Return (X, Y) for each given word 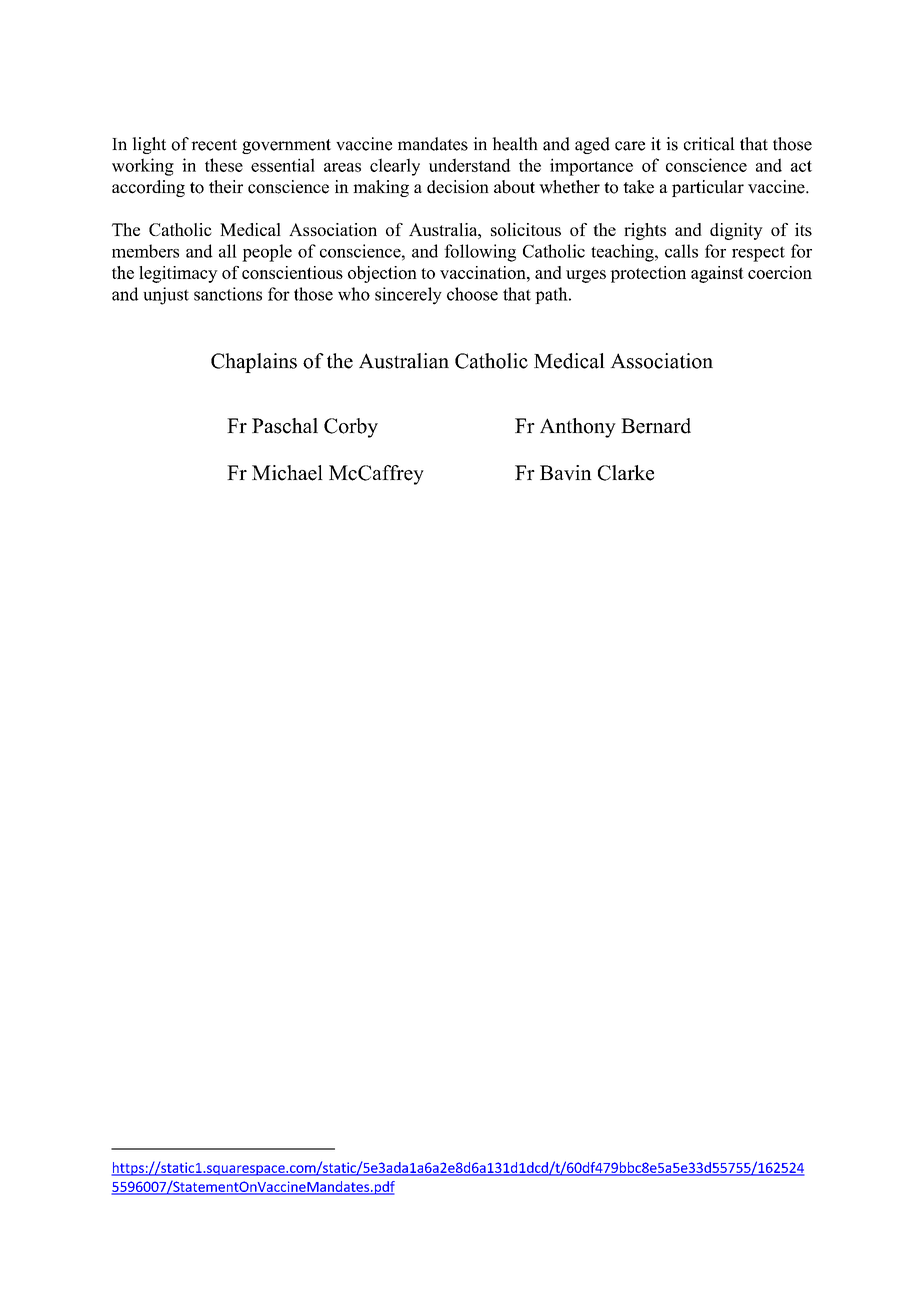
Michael (287, 473)
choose (472, 294)
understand (470, 165)
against (717, 274)
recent (214, 145)
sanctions (228, 294)
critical (709, 144)
